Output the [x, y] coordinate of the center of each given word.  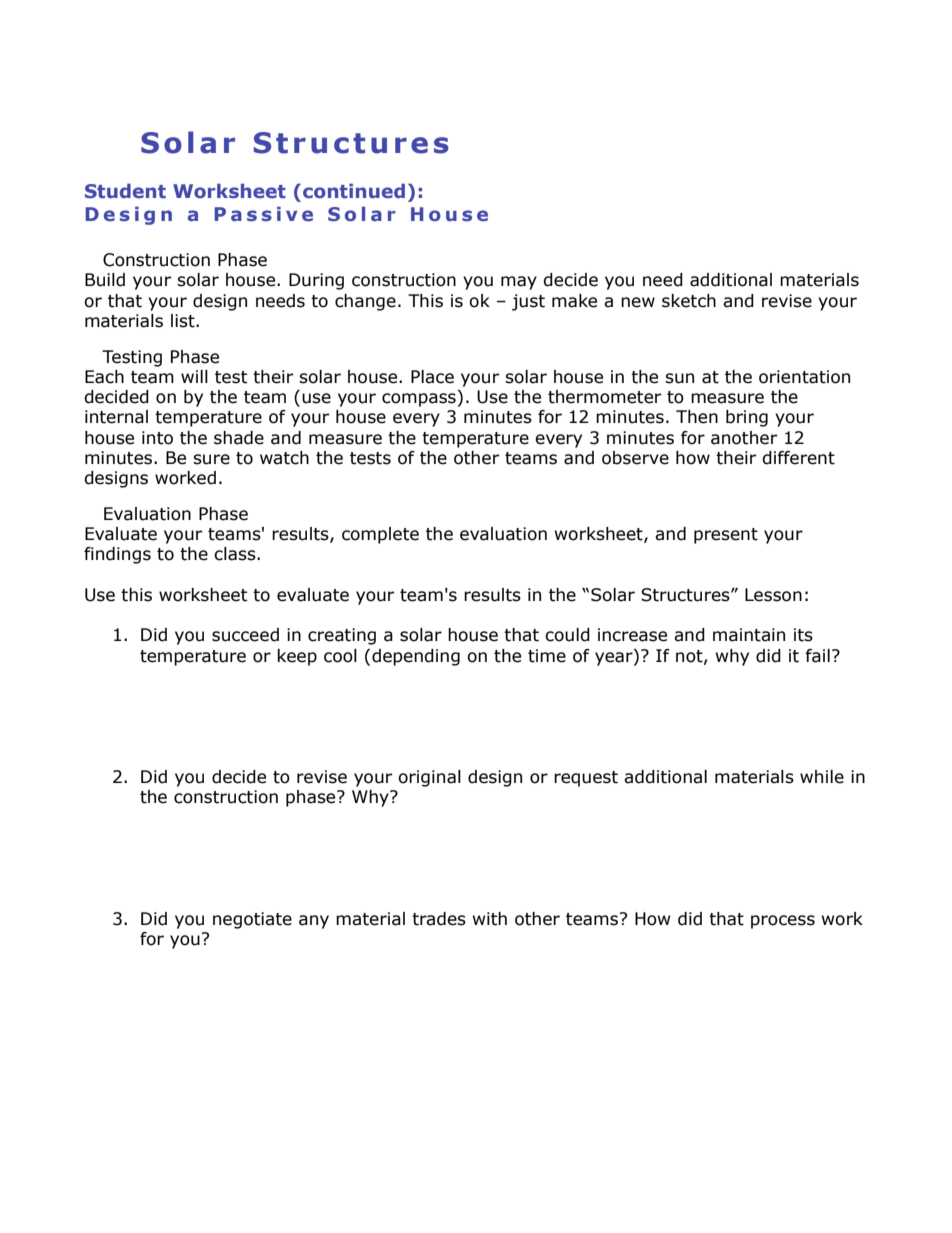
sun [679, 378]
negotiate [252, 920]
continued [354, 190]
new [638, 302]
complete [380, 535]
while [822, 777]
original [429, 778]
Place [432, 377]
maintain [749, 635]
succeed [245, 635]
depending [416, 657]
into [157, 438]
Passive [263, 214]
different [798, 458]
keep [297, 657]
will [194, 376]
